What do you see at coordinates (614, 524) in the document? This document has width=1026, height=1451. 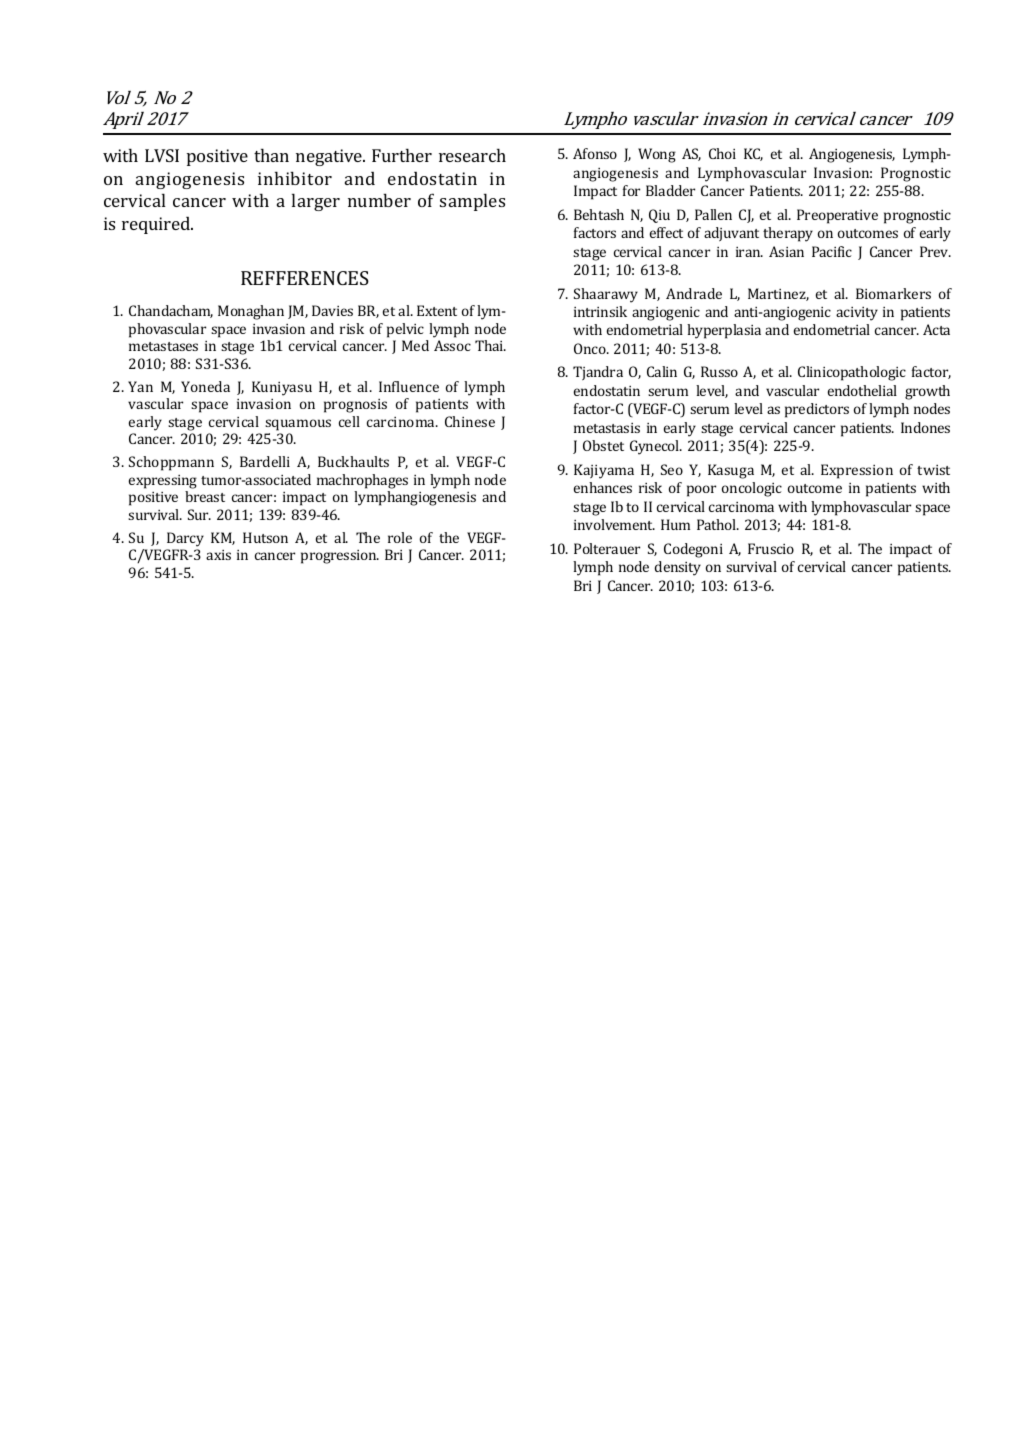 I see `involvement` at bounding box center [614, 524].
